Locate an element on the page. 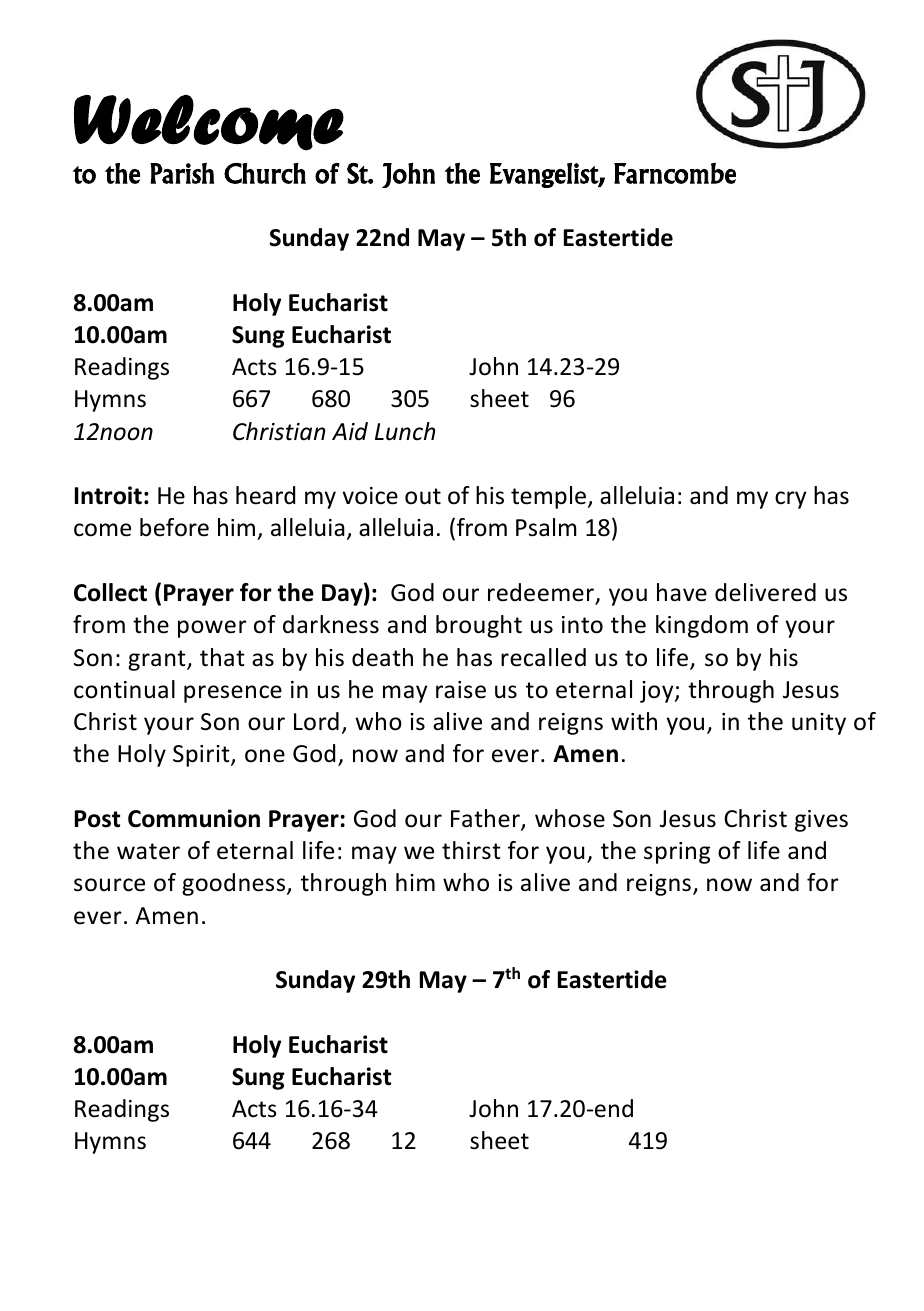  brought is located at coordinates (479, 626).
